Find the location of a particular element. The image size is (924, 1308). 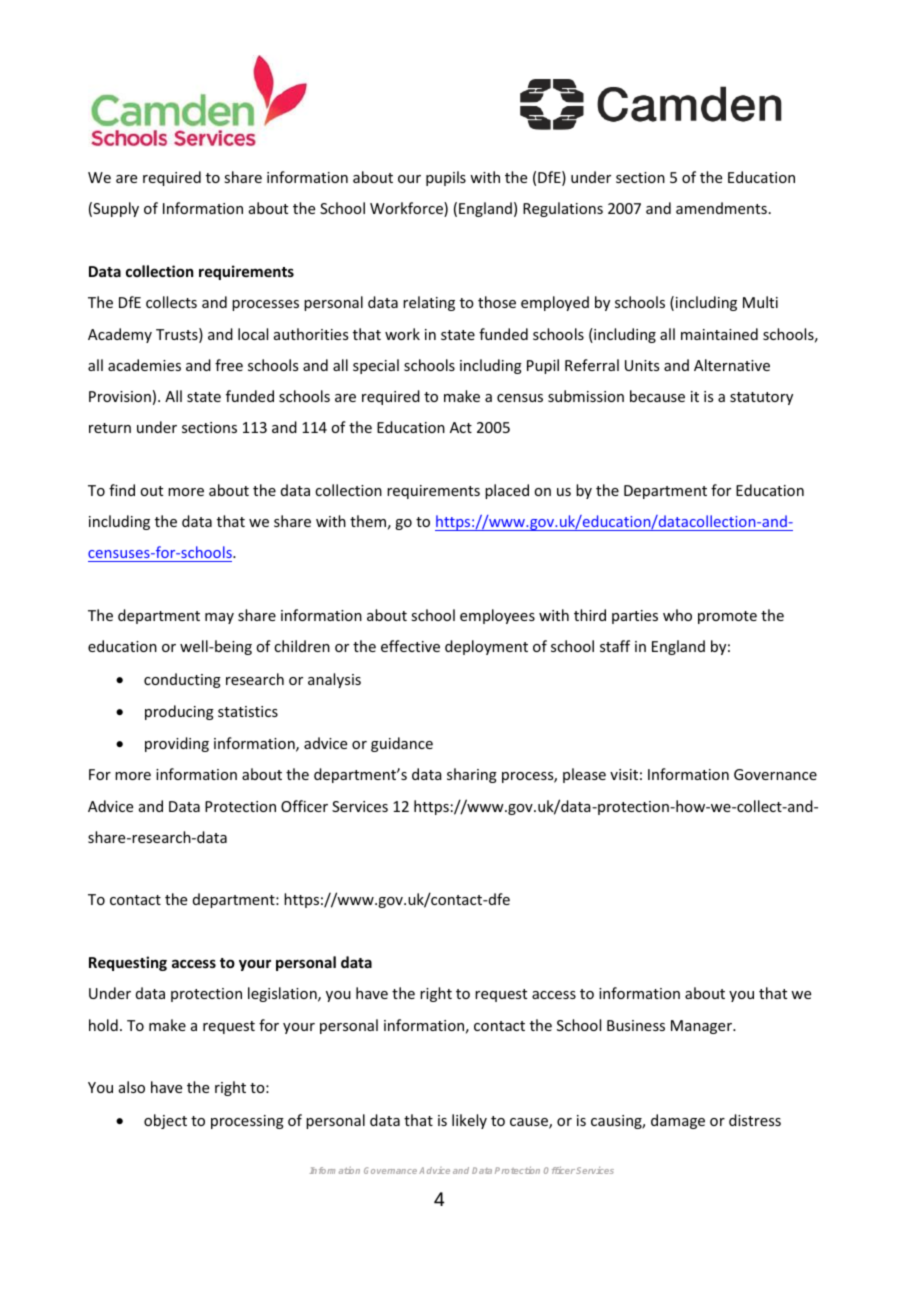

who is located at coordinates (677, 615).
